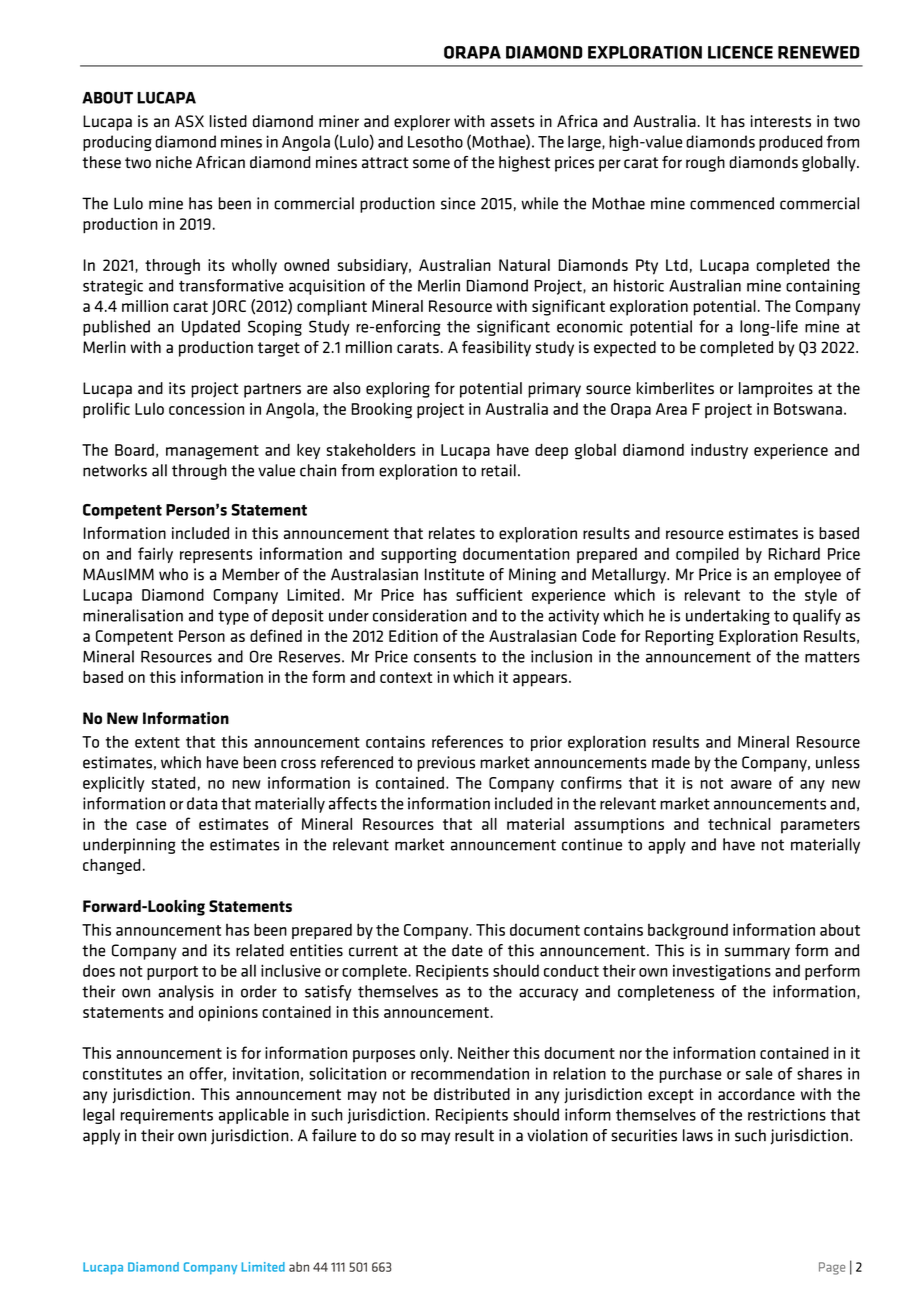 This screenshot has width=924, height=1307. I want to click on violation, so click(557, 1135).
